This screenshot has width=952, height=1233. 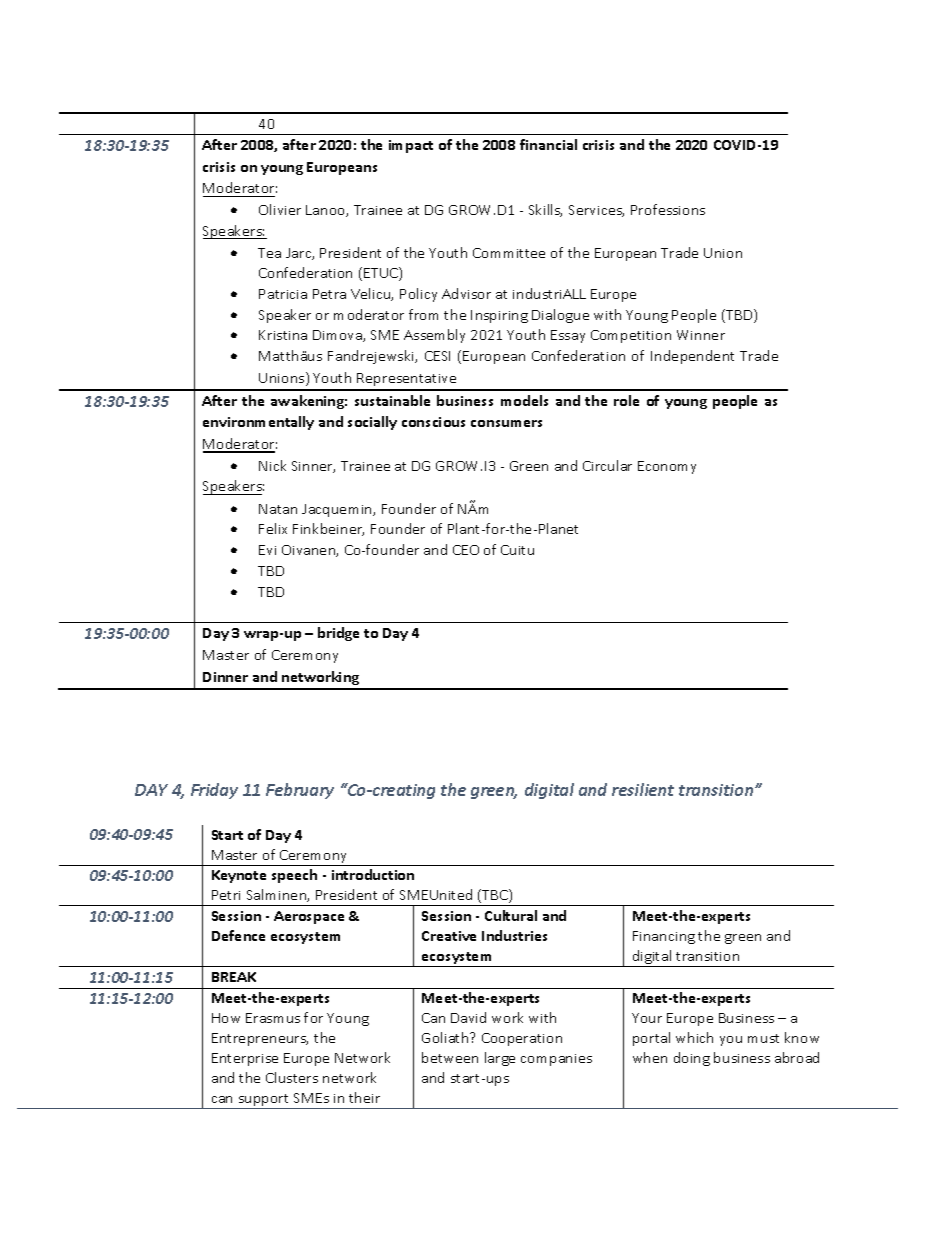 What do you see at coordinates (466, 550) in the screenshot?
I see `CEO` at bounding box center [466, 550].
